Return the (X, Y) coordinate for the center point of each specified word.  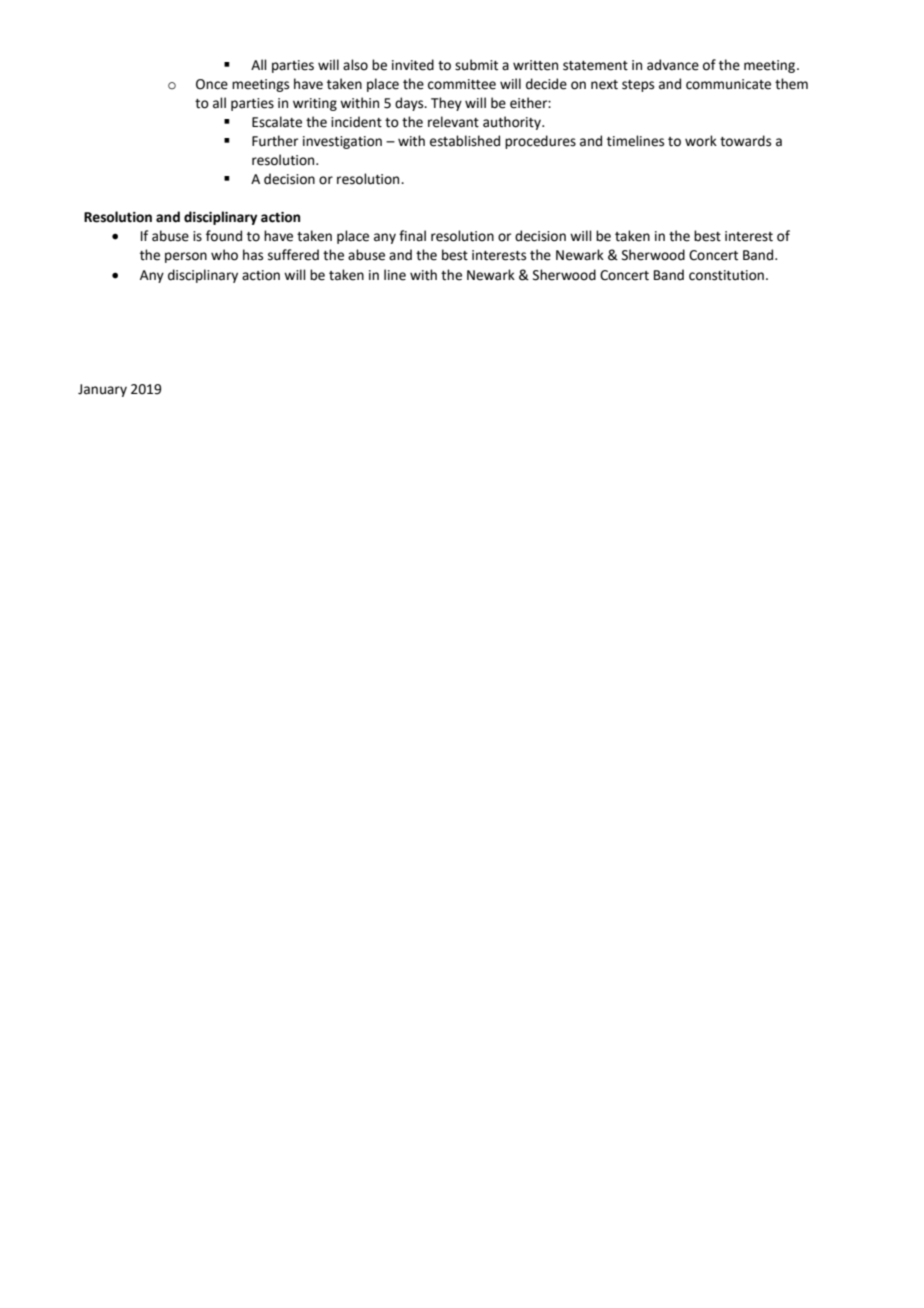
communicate (728, 84)
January (102, 390)
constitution (726, 275)
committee (462, 84)
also (355, 65)
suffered (293, 255)
